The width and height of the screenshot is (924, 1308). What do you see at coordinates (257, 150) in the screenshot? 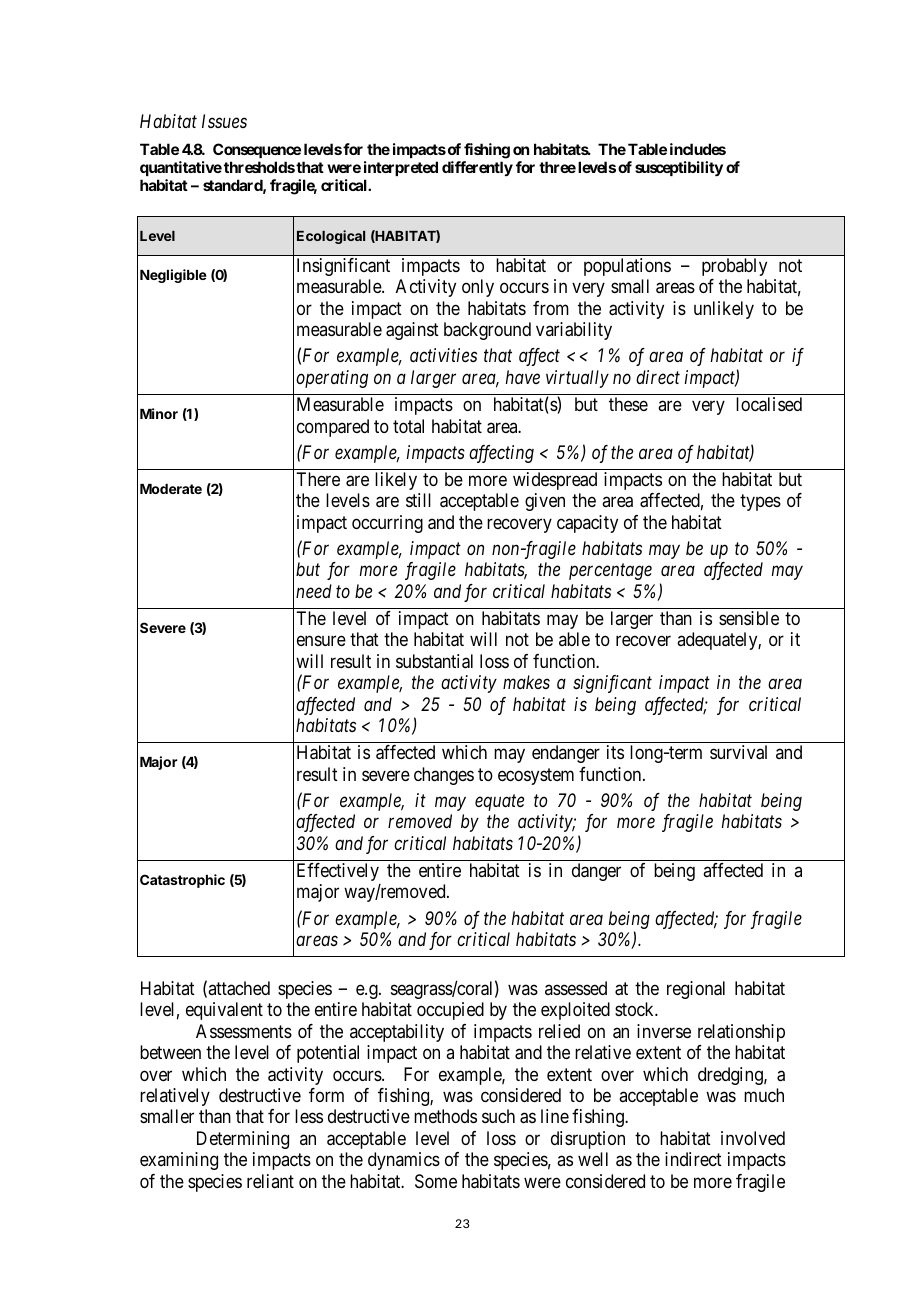
I see `Consequence` at bounding box center [257, 150].
